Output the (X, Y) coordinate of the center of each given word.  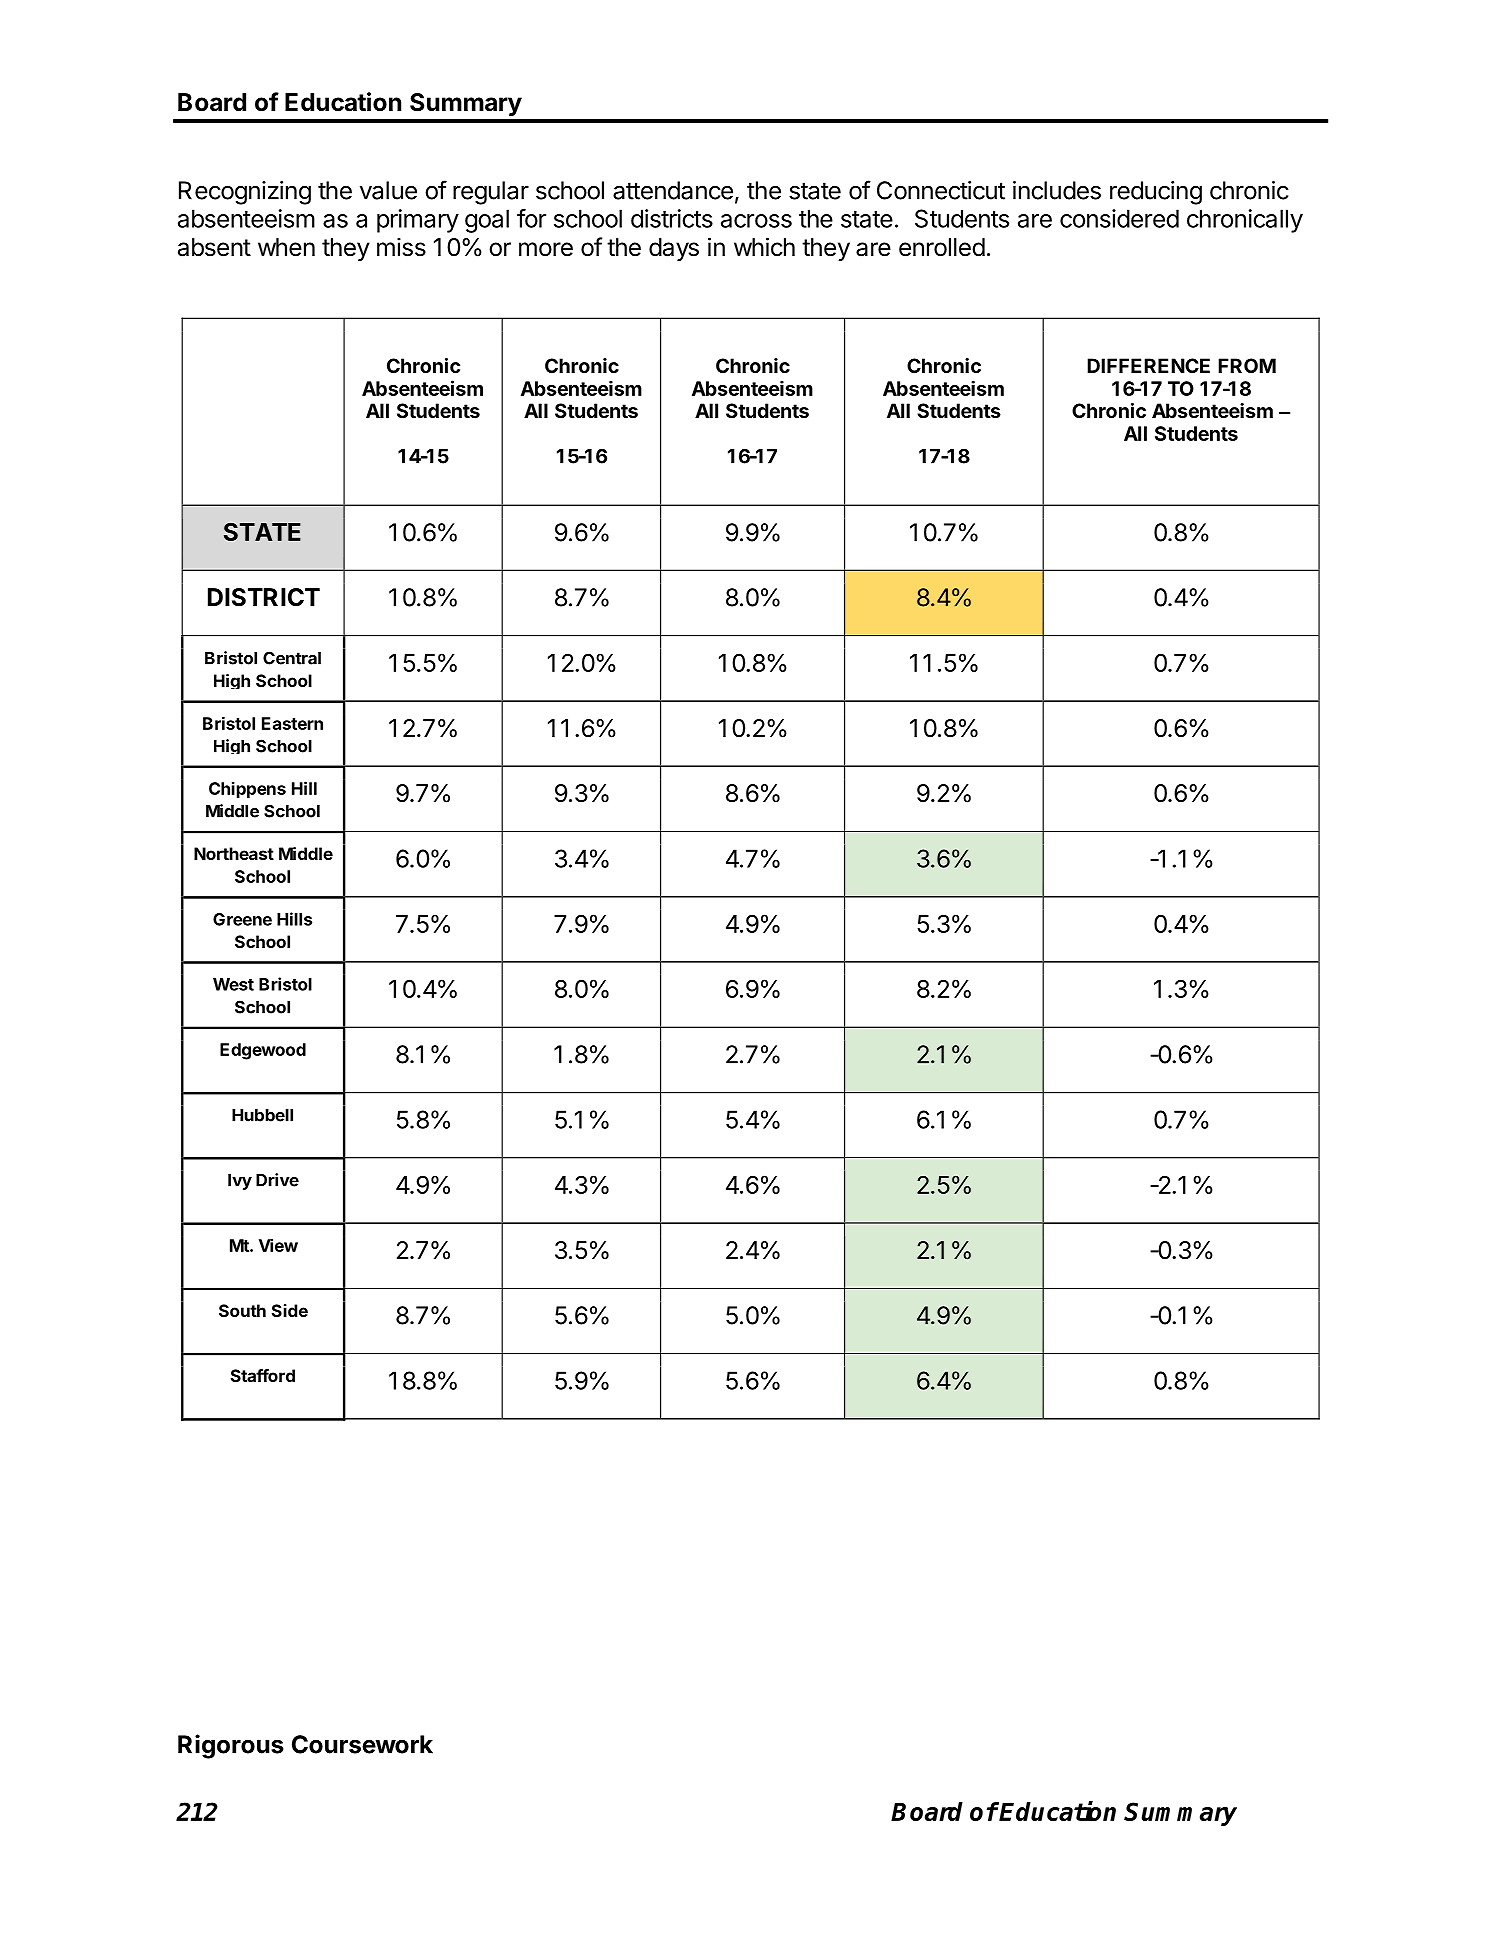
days (674, 249)
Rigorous (230, 1746)
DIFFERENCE (1148, 365)
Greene (242, 919)
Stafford (263, 1375)
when (286, 247)
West (233, 984)
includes (1057, 190)
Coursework (362, 1744)
